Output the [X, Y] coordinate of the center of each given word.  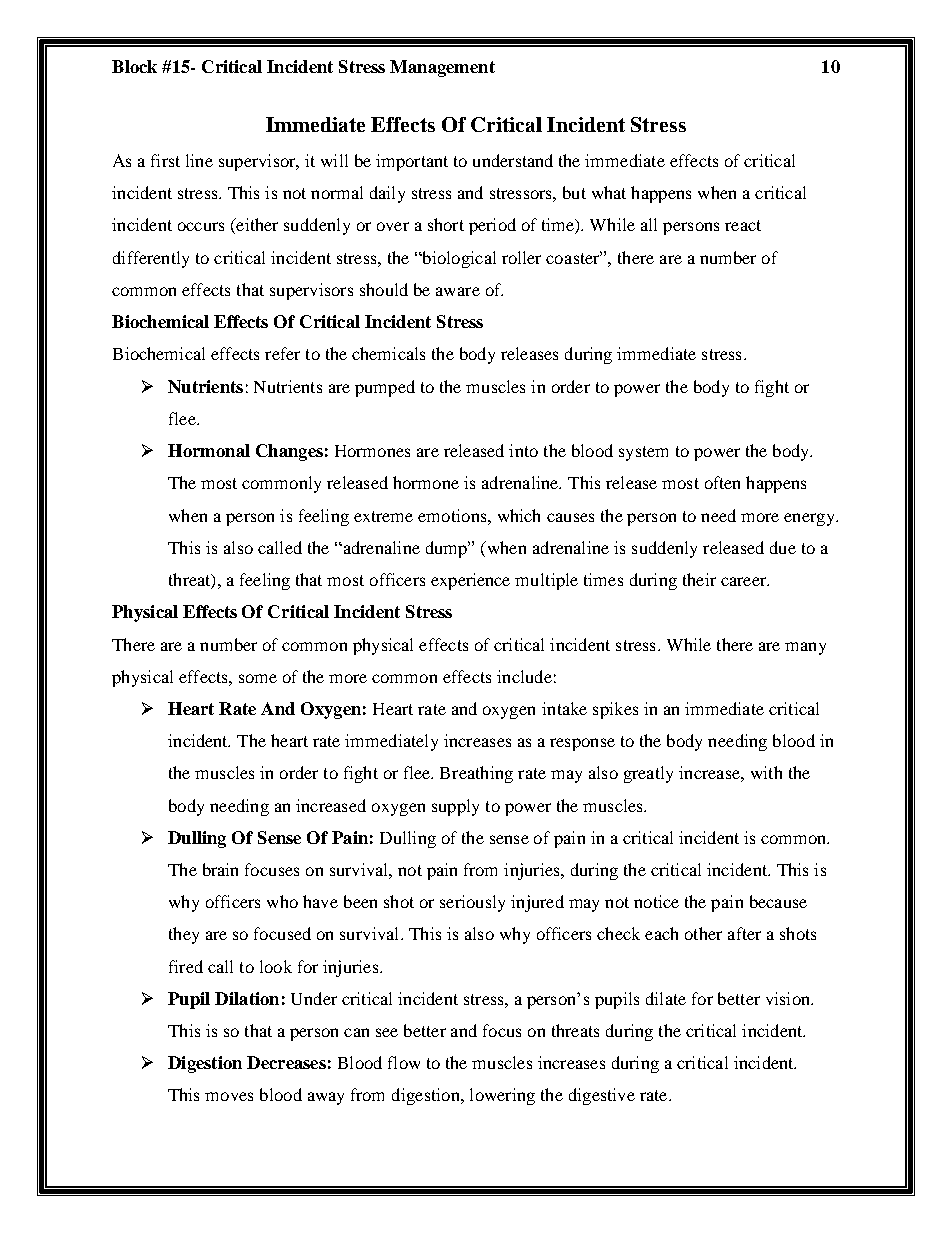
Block [134, 66]
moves [229, 1096]
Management [442, 68]
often [722, 482]
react [743, 225]
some [258, 678]
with [766, 772]
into [523, 450]
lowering [502, 1096]
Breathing [476, 774]
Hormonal [209, 450]
